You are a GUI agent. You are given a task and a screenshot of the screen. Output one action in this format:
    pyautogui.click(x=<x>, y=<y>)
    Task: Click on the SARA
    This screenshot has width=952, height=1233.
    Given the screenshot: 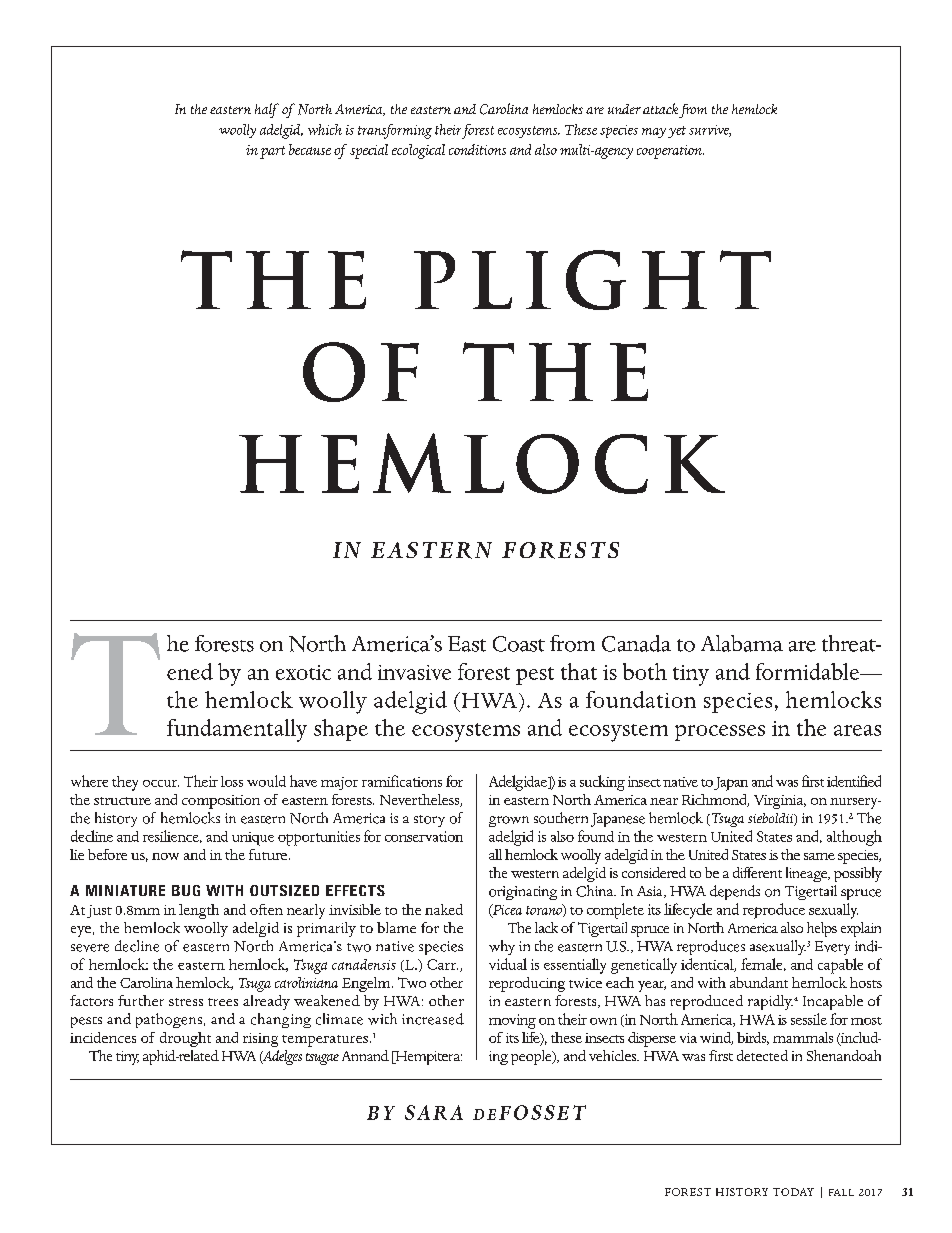 What is the action you would take?
    pyautogui.click(x=434, y=1112)
